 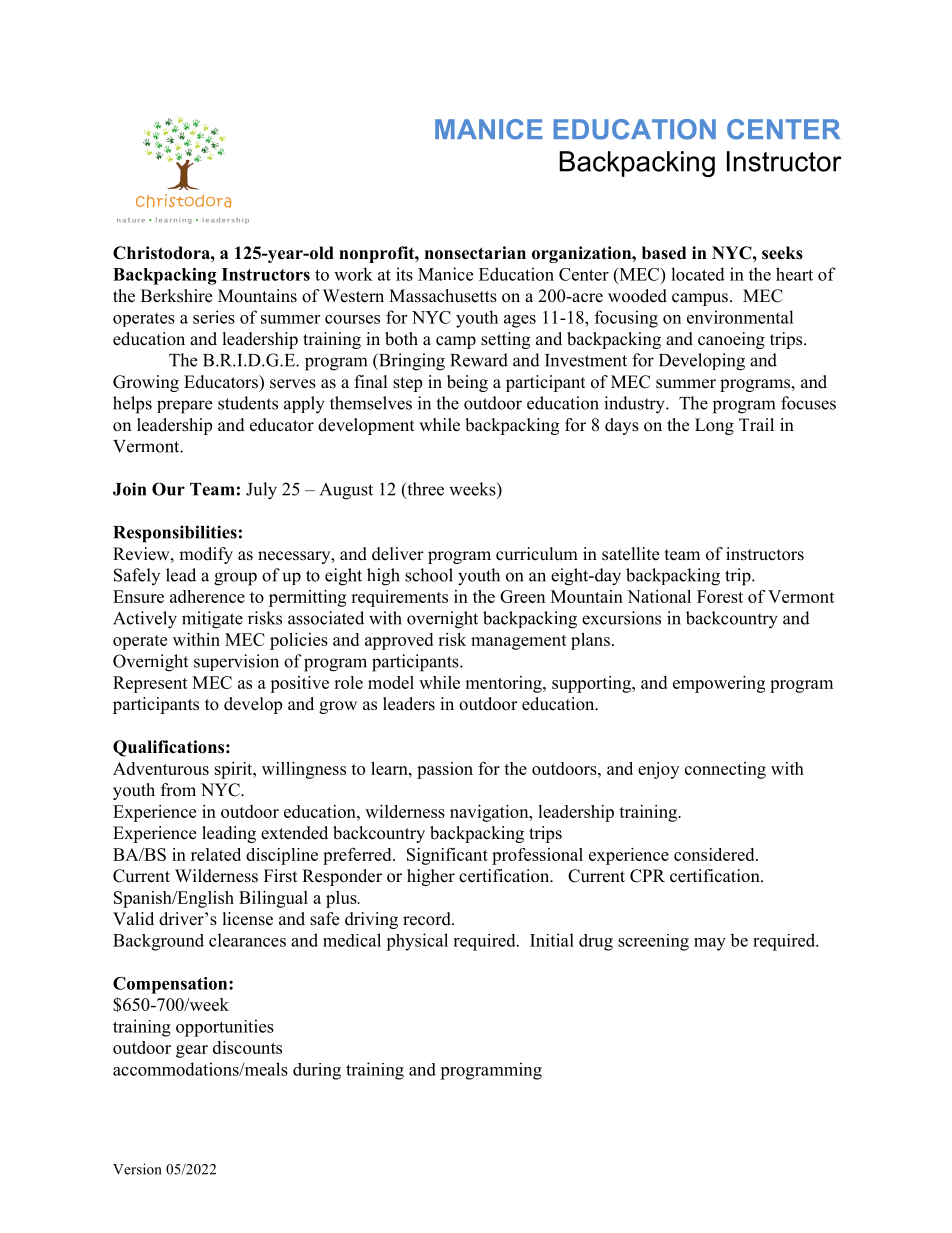 I want to click on modify, so click(x=206, y=555).
